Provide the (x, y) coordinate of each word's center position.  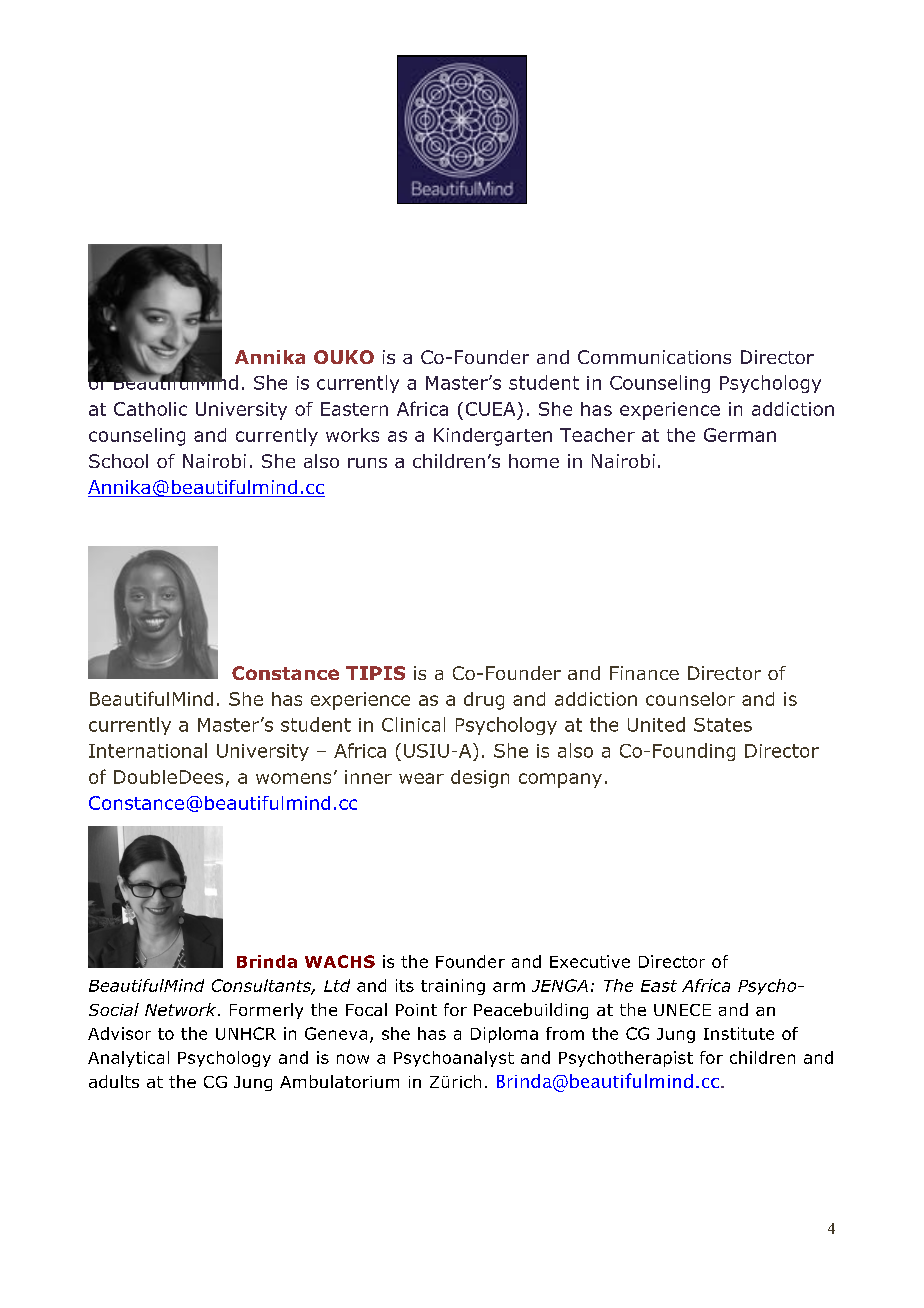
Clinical (413, 724)
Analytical (128, 1059)
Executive (590, 961)
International (148, 750)
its (405, 985)
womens (293, 778)
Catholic (150, 409)
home (534, 461)
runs (367, 463)
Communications (654, 357)
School (118, 461)
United (656, 724)
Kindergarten (493, 437)
